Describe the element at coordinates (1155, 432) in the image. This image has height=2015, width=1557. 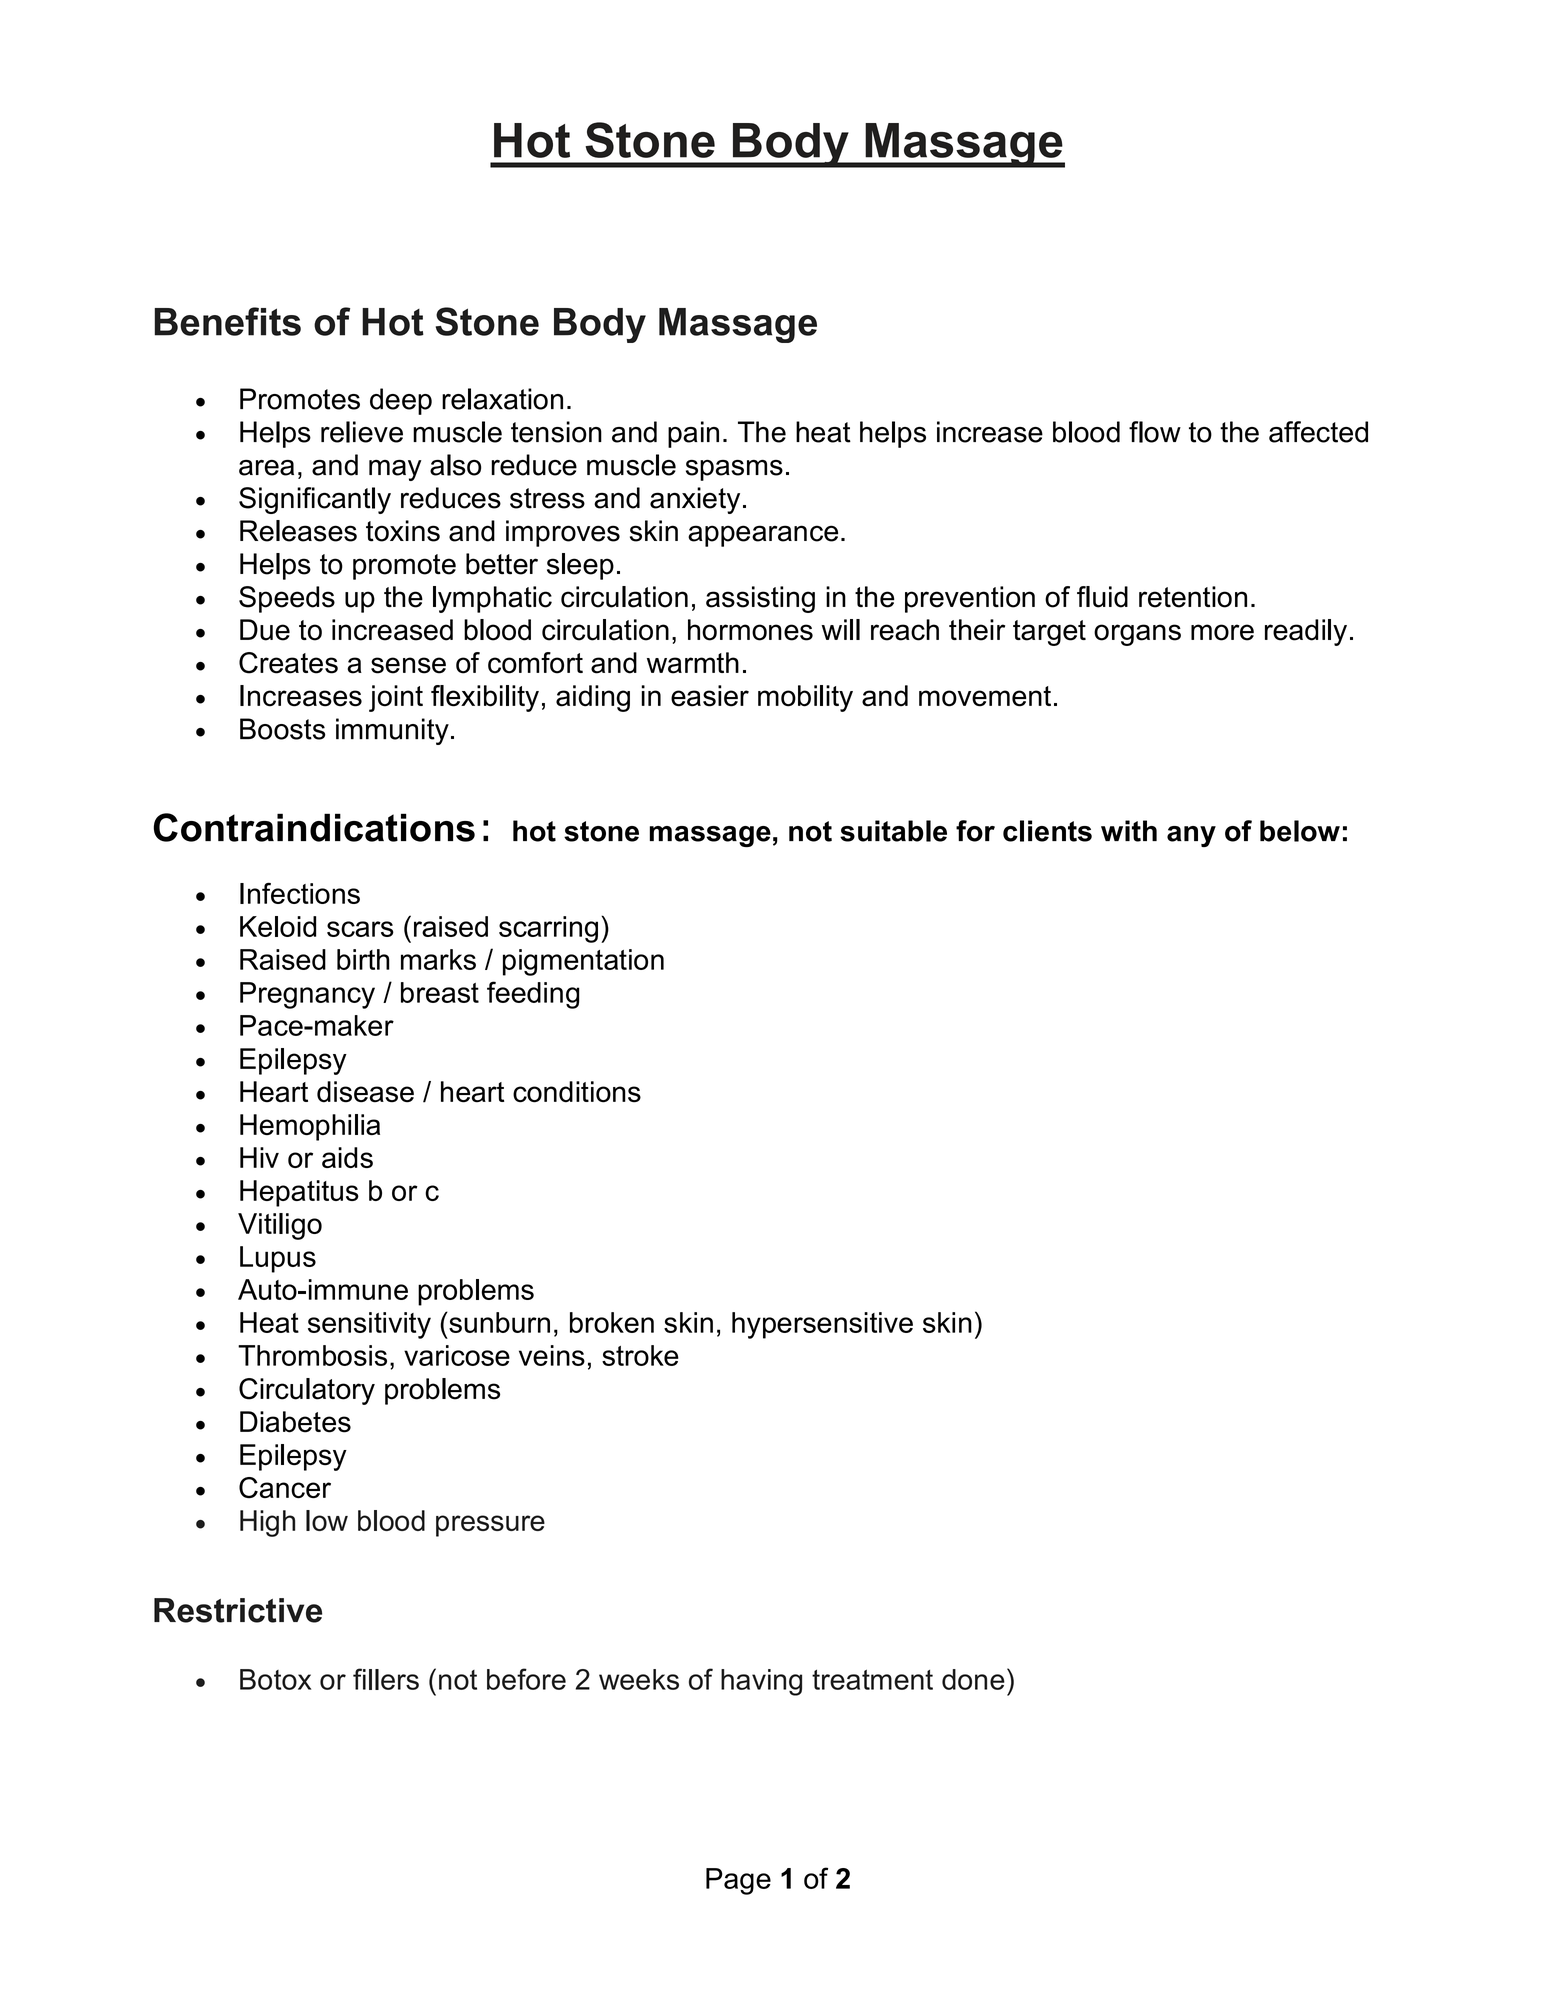
I see `flow` at that location.
